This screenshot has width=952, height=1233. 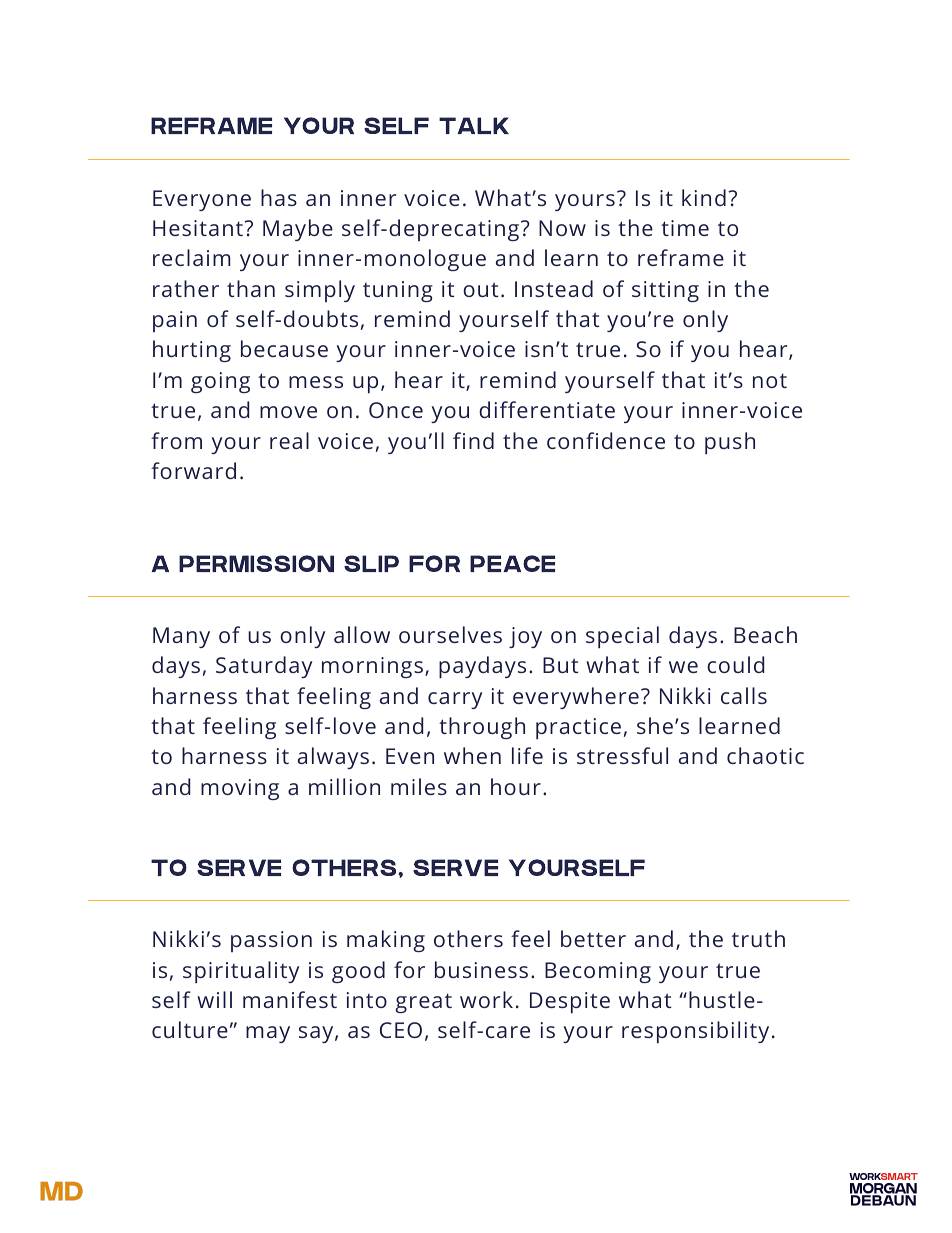 I want to click on kind, so click(x=704, y=197).
